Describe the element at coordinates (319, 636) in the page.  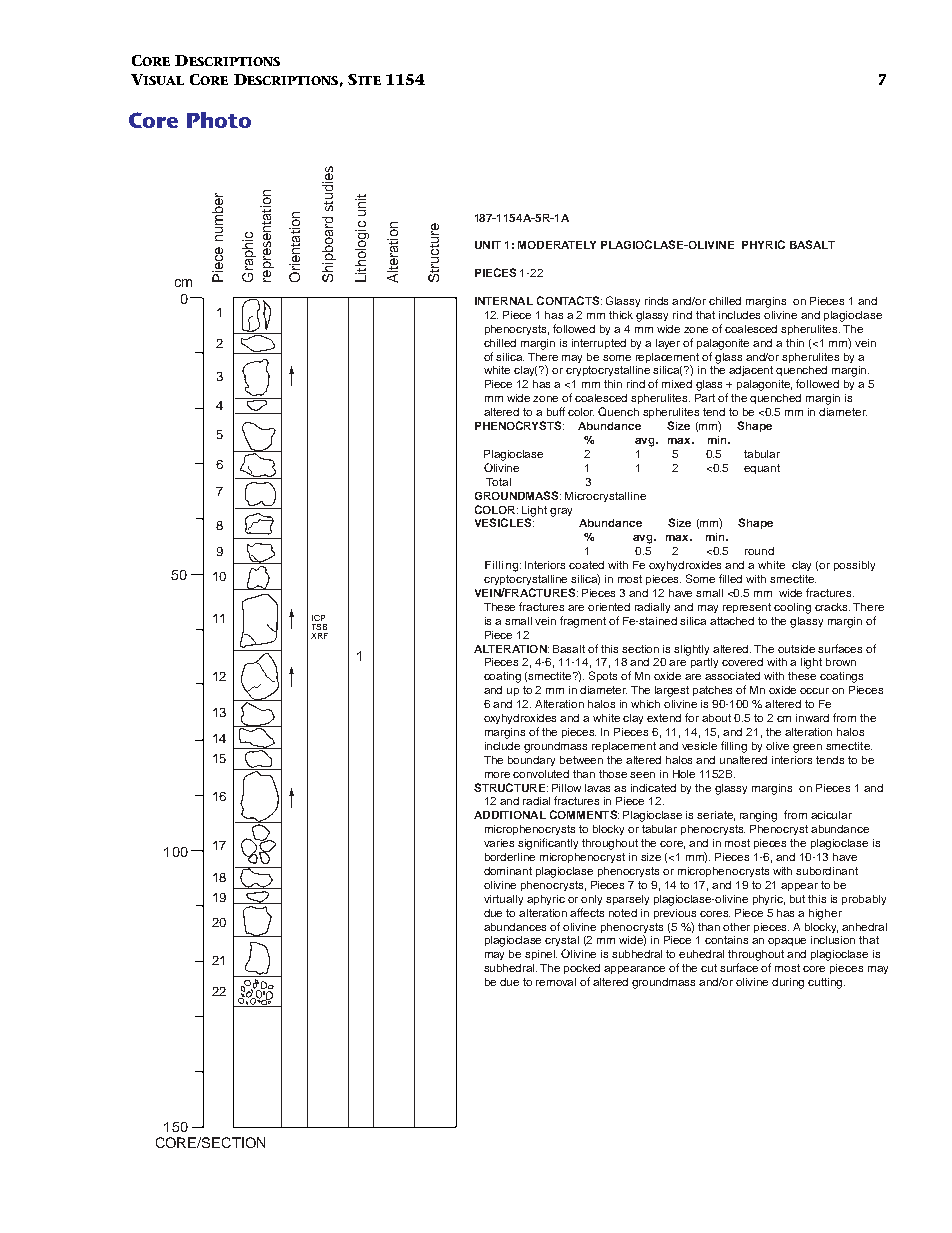
I see `XRF` at that location.
